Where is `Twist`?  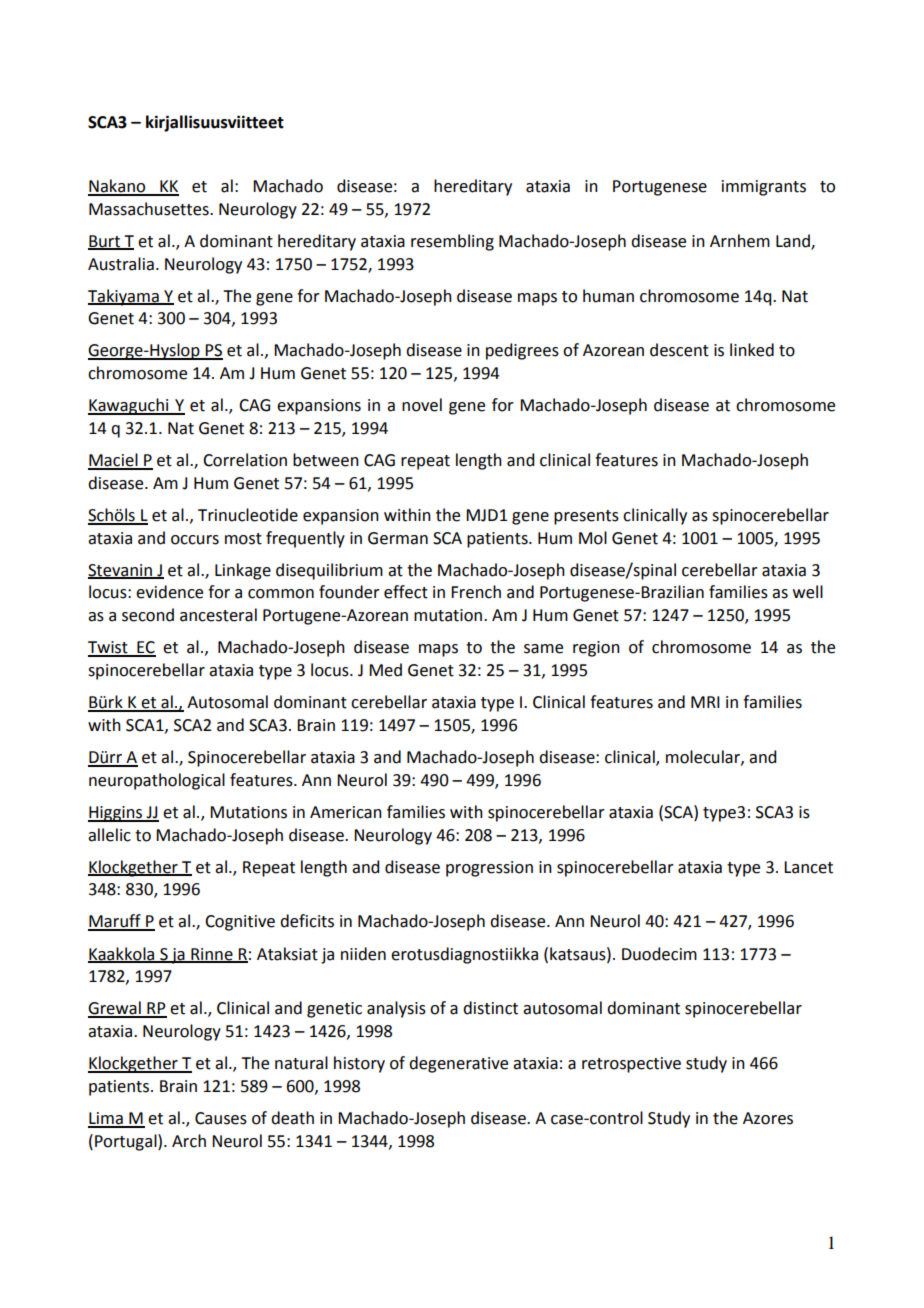
Twist is located at coordinates (109, 648).
